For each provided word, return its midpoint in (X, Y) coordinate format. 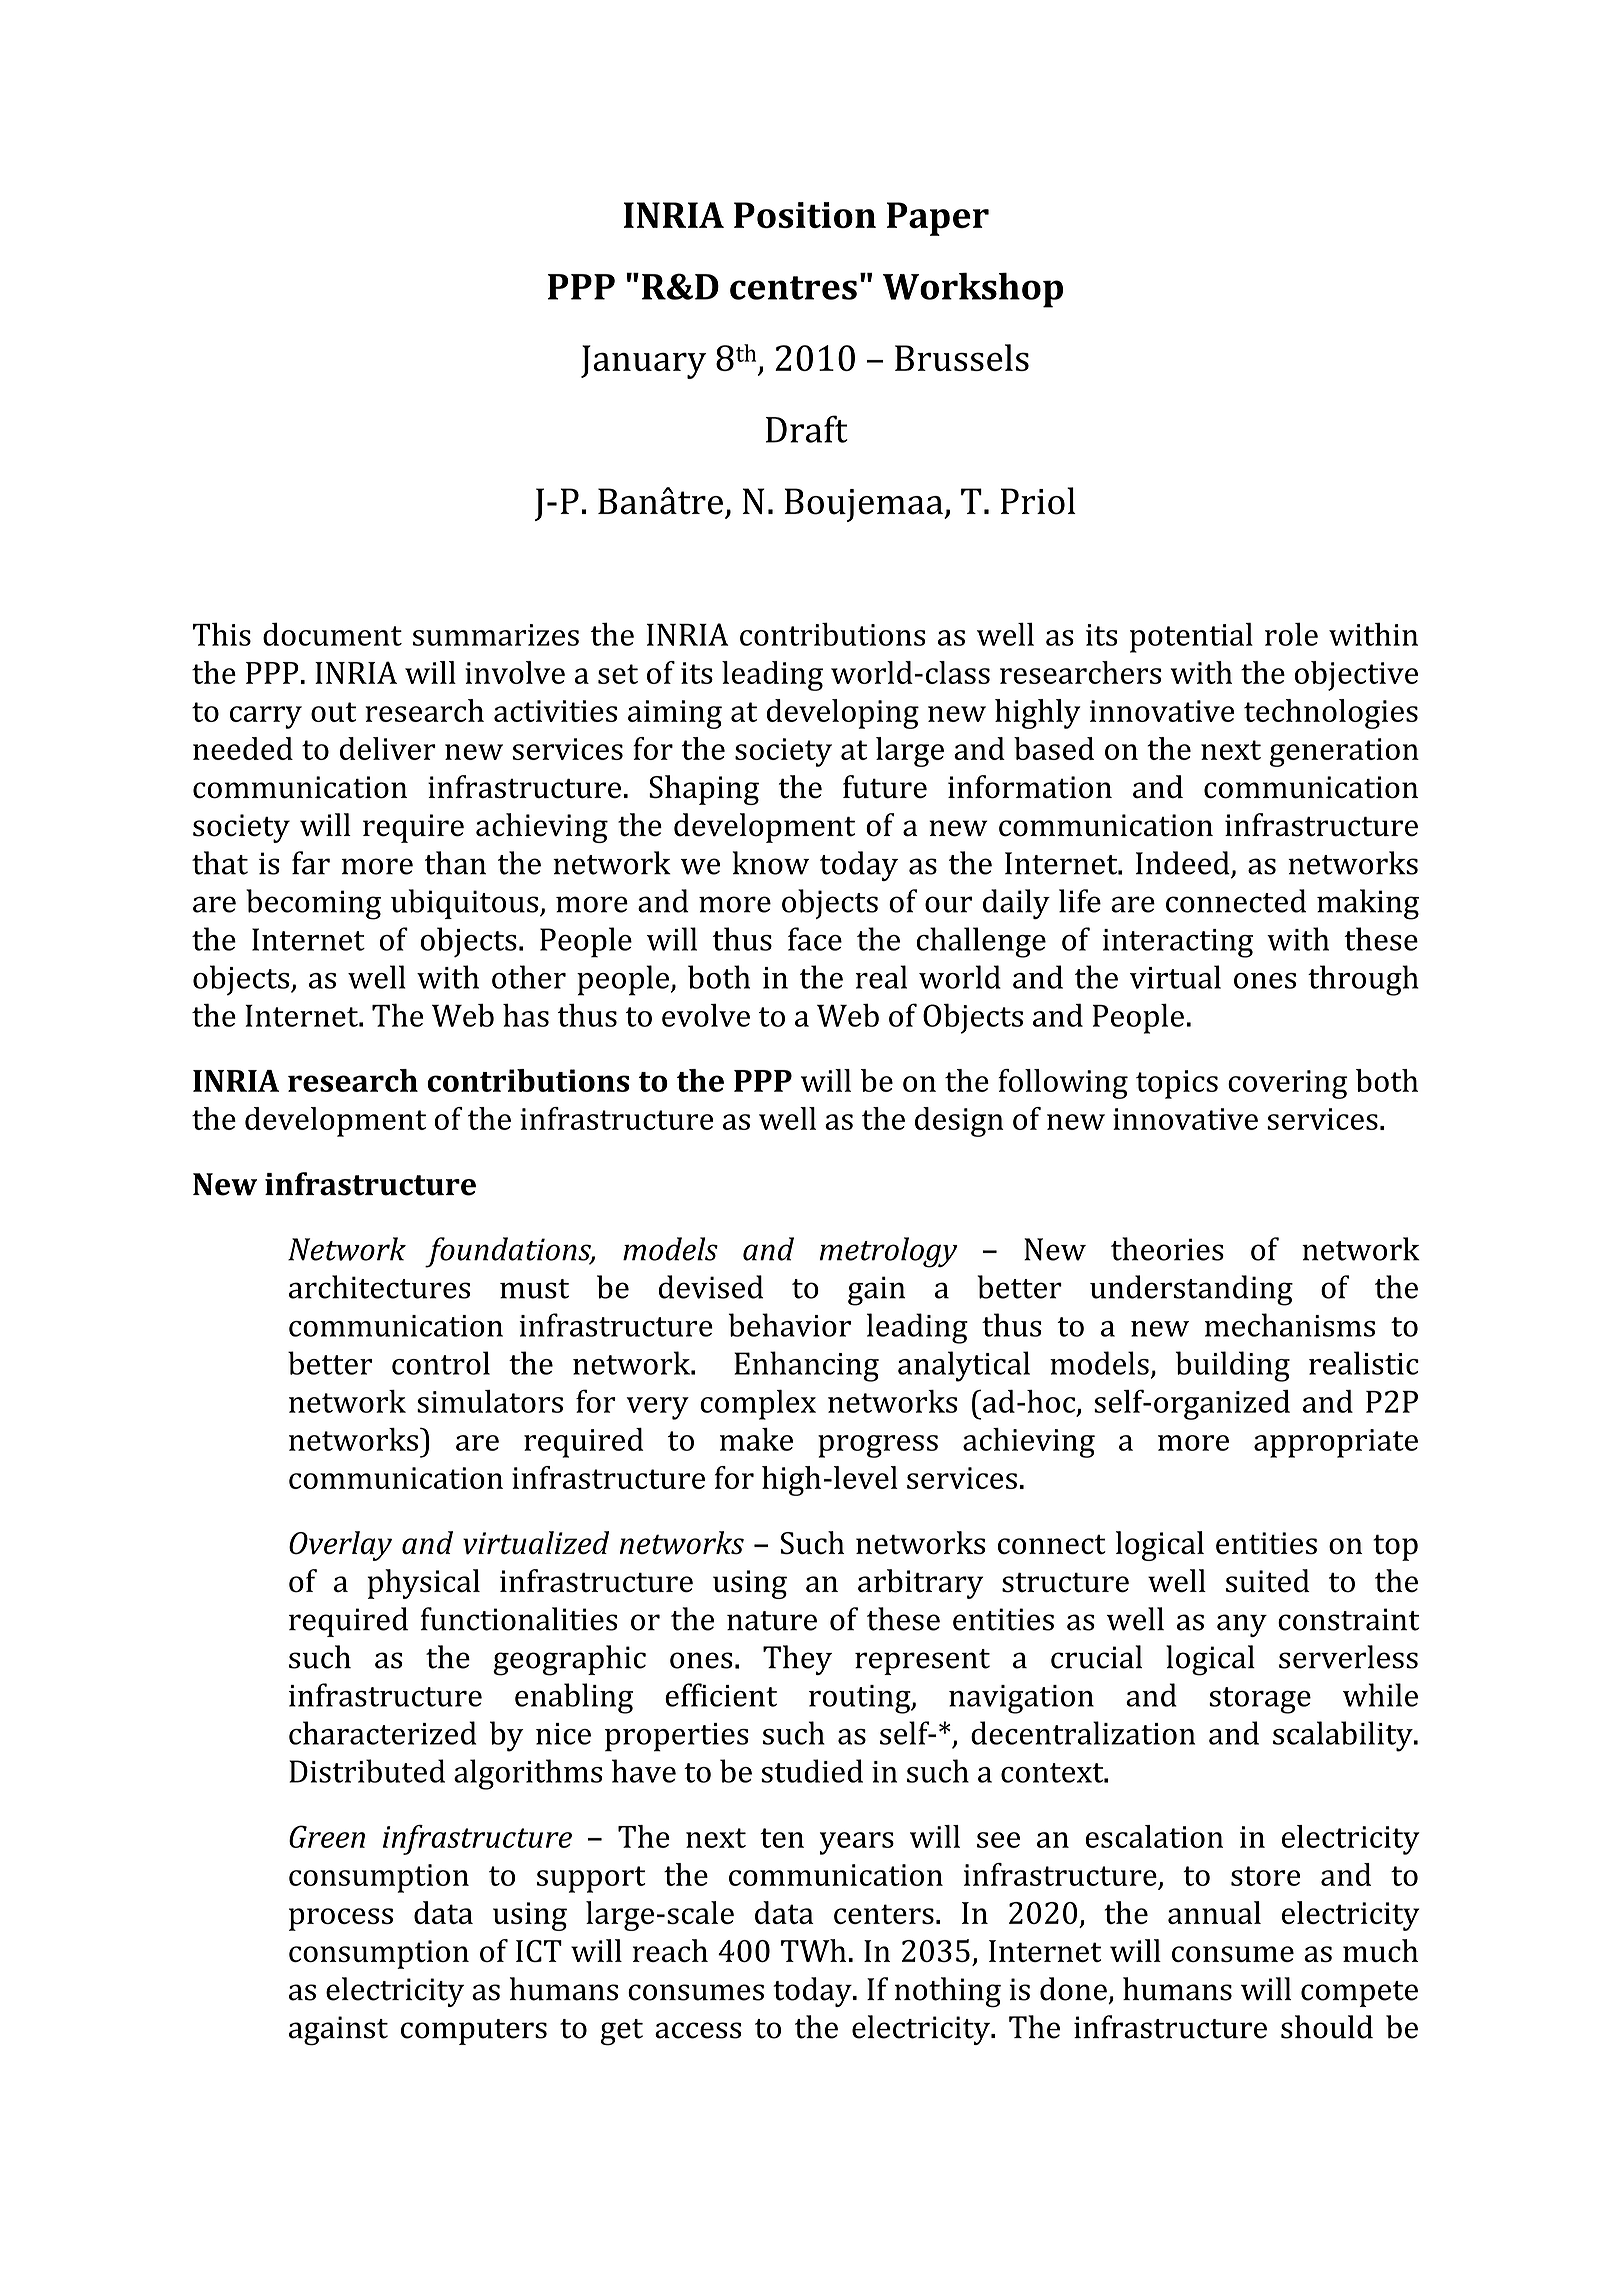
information (1030, 787)
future (885, 787)
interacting (1178, 943)
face (815, 939)
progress (878, 1446)
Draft (807, 429)
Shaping (704, 790)
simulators (490, 1401)
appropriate (1336, 1443)
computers (474, 2032)
